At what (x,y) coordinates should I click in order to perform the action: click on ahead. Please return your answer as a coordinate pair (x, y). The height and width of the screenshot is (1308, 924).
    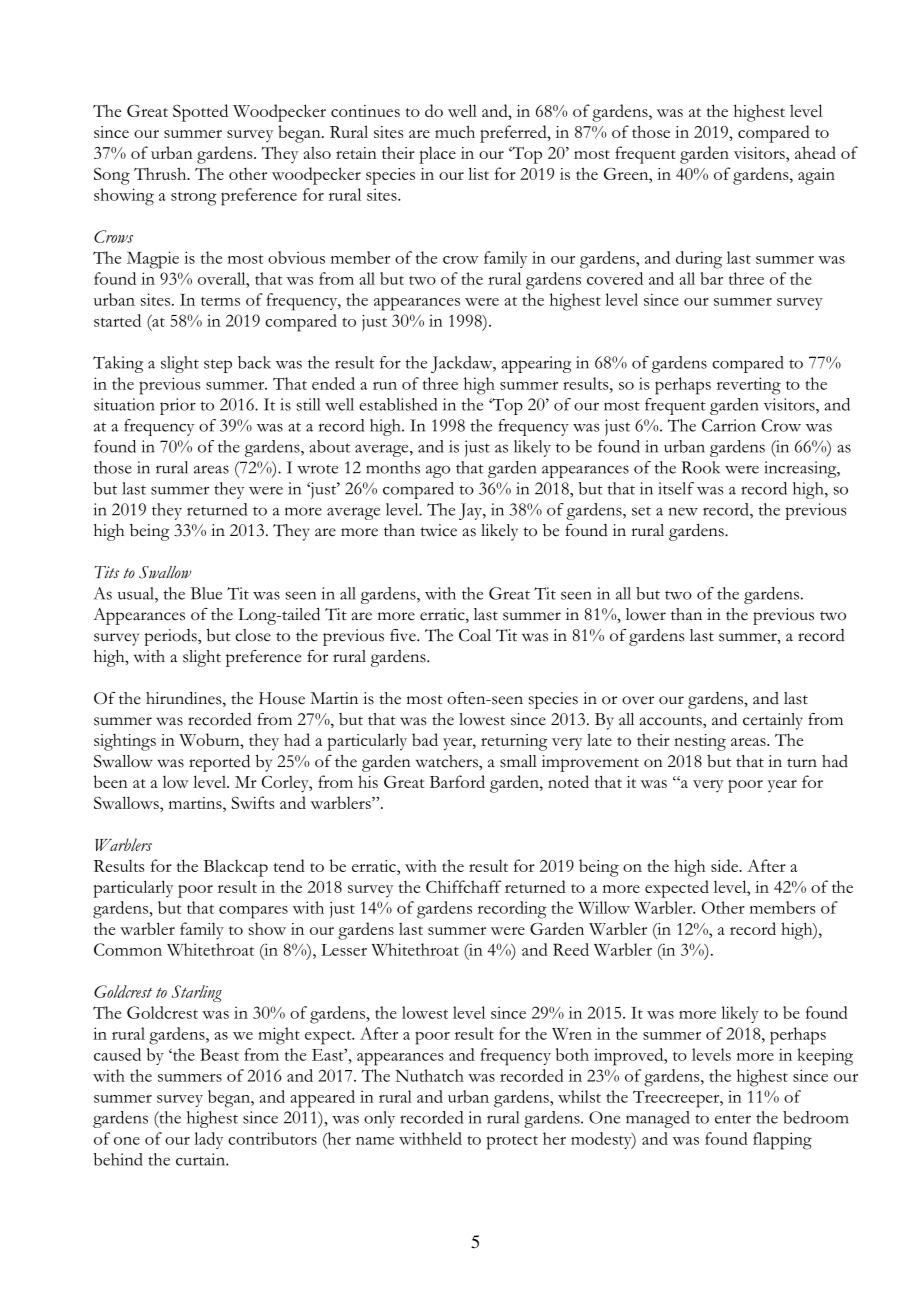
    Looking at the image, I should click on (815, 152).
